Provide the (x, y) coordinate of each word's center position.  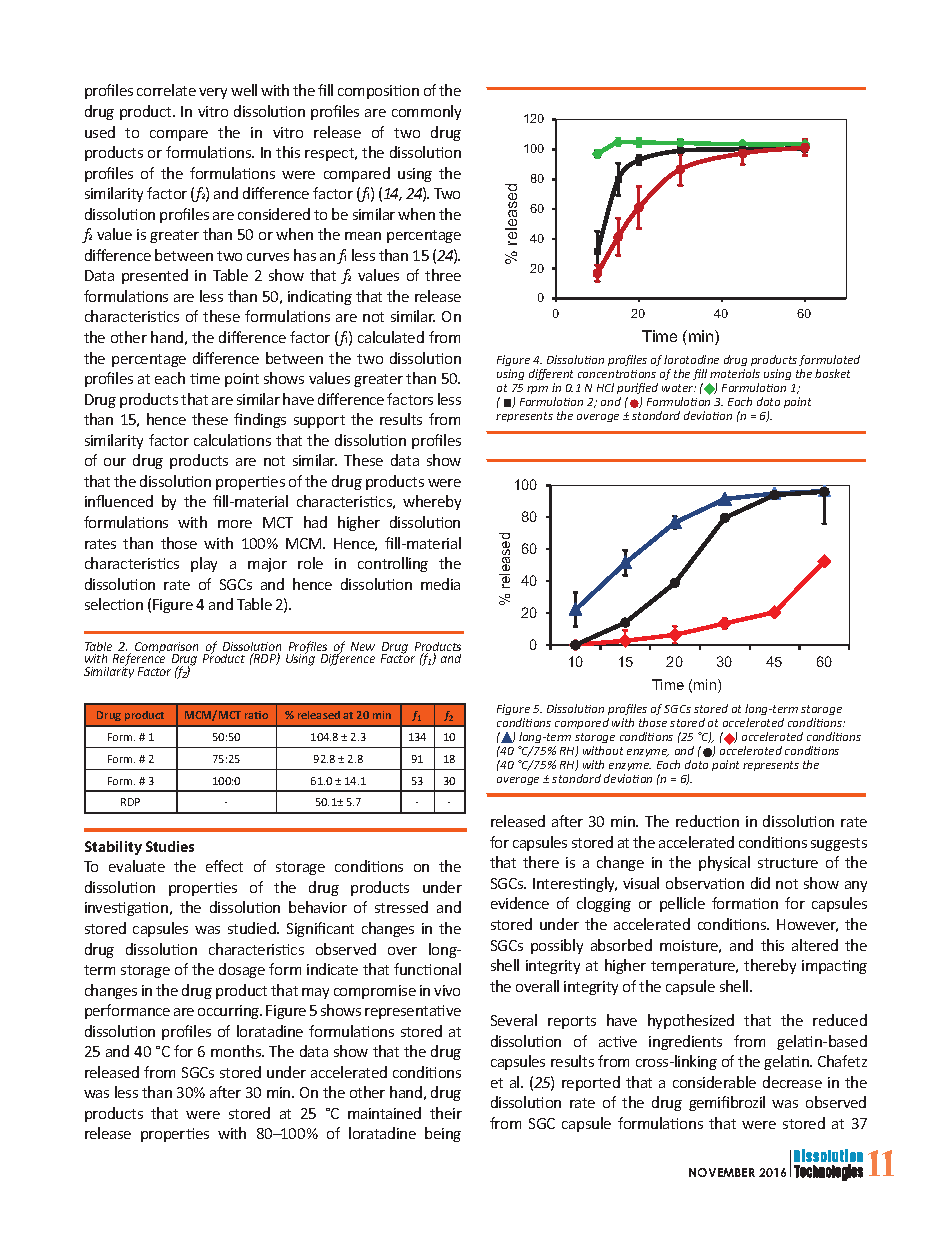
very (213, 93)
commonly (426, 112)
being (443, 1134)
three (443, 275)
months (237, 1051)
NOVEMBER (722, 1172)
